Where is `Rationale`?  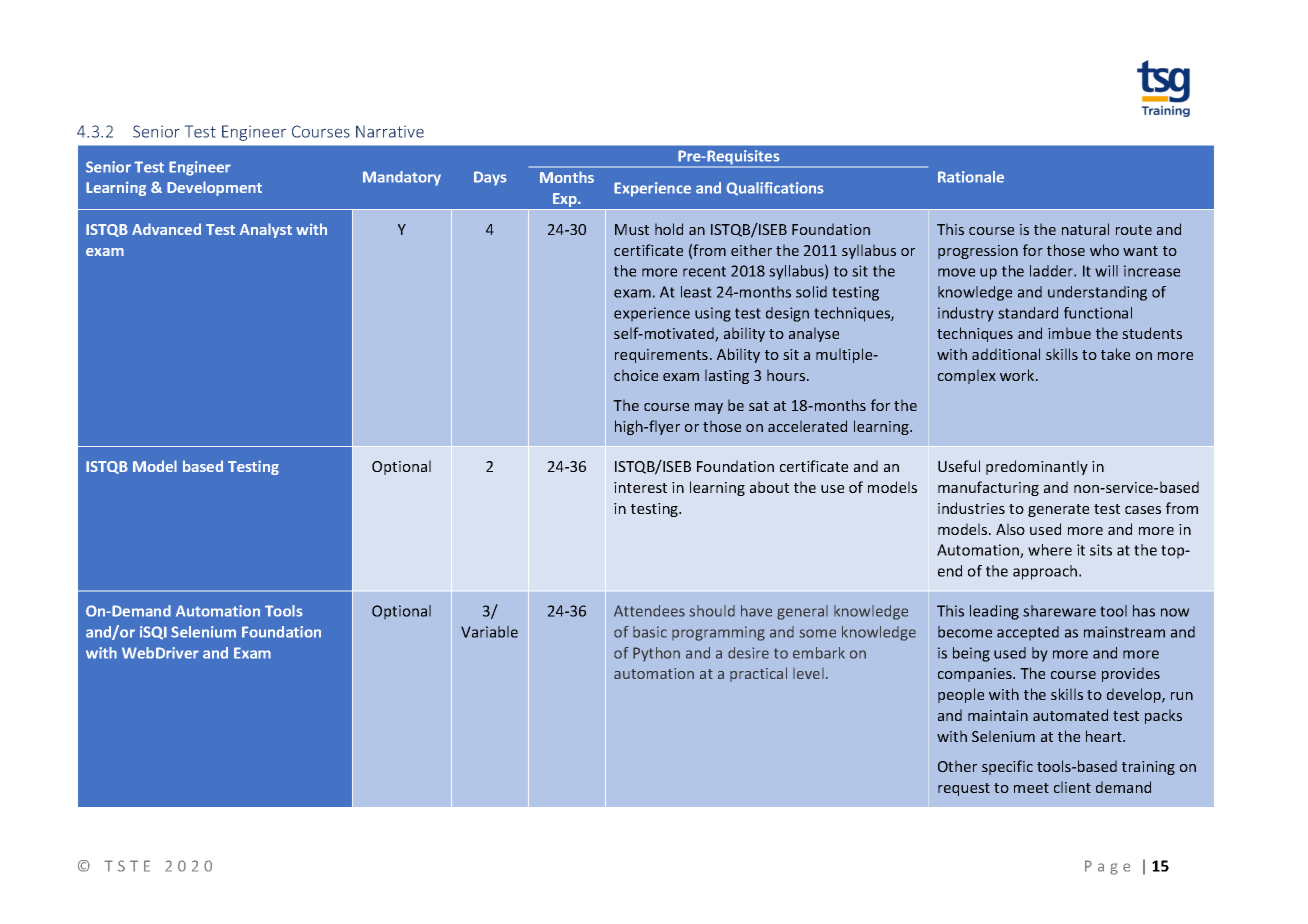
Rationale is located at coordinates (971, 177).
